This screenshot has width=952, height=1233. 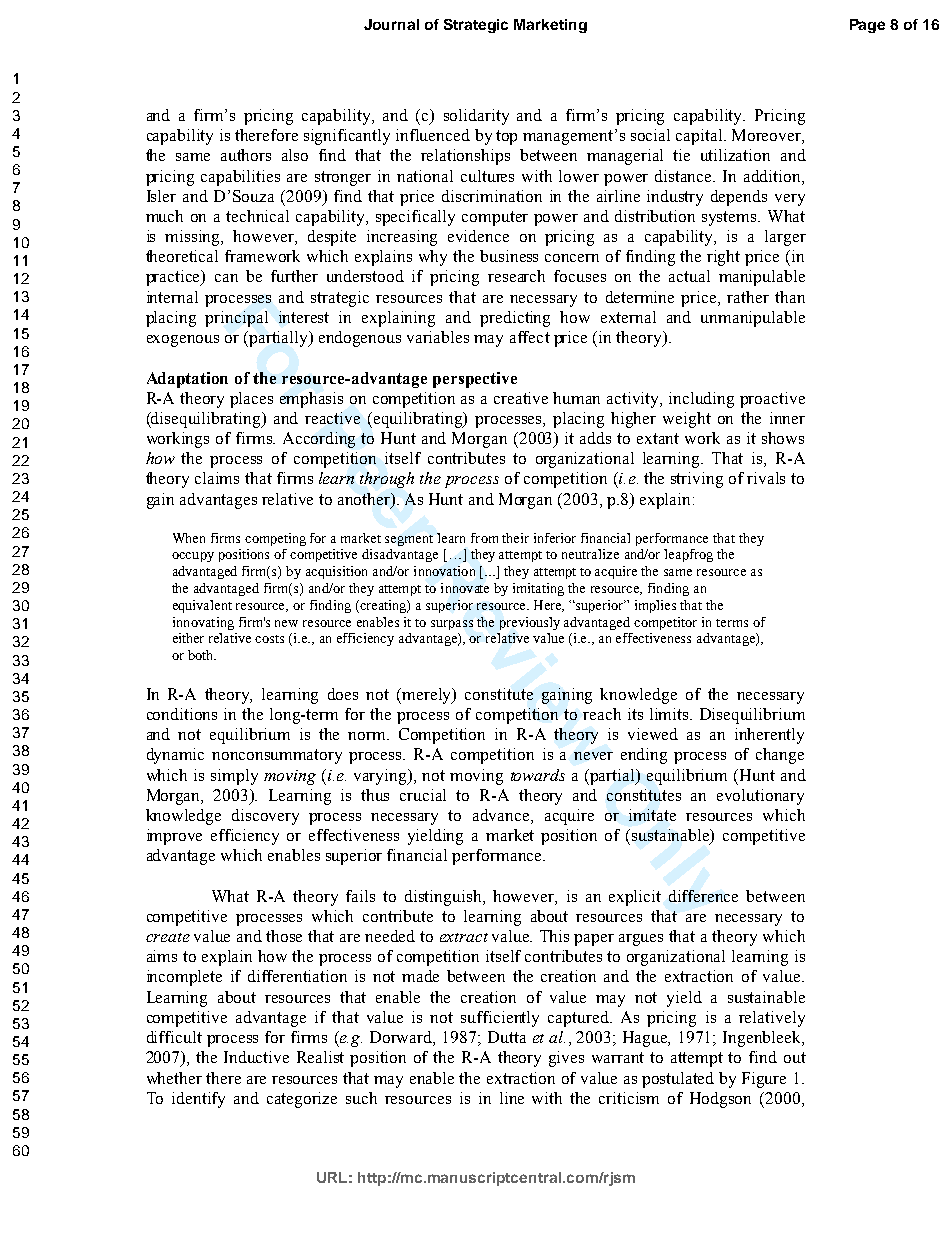 I want to click on change, so click(x=780, y=756).
